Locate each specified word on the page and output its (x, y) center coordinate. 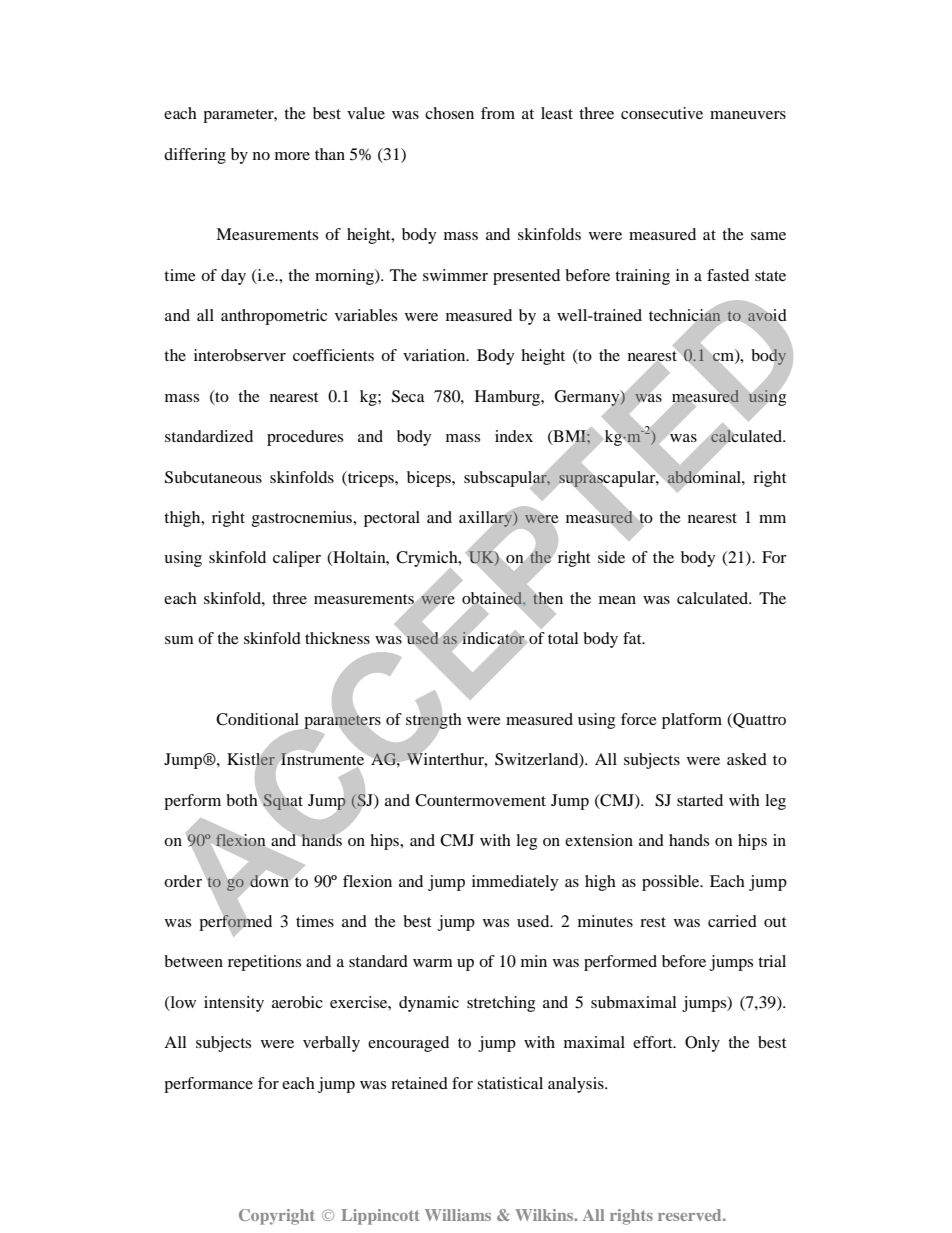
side (611, 557)
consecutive (662, 113)
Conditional (257, 719)
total (563, 638)
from (498, 113)
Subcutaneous (213, 477)
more (292, 156)
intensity (234, 1004)
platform (692, 721)
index (514, 436)
